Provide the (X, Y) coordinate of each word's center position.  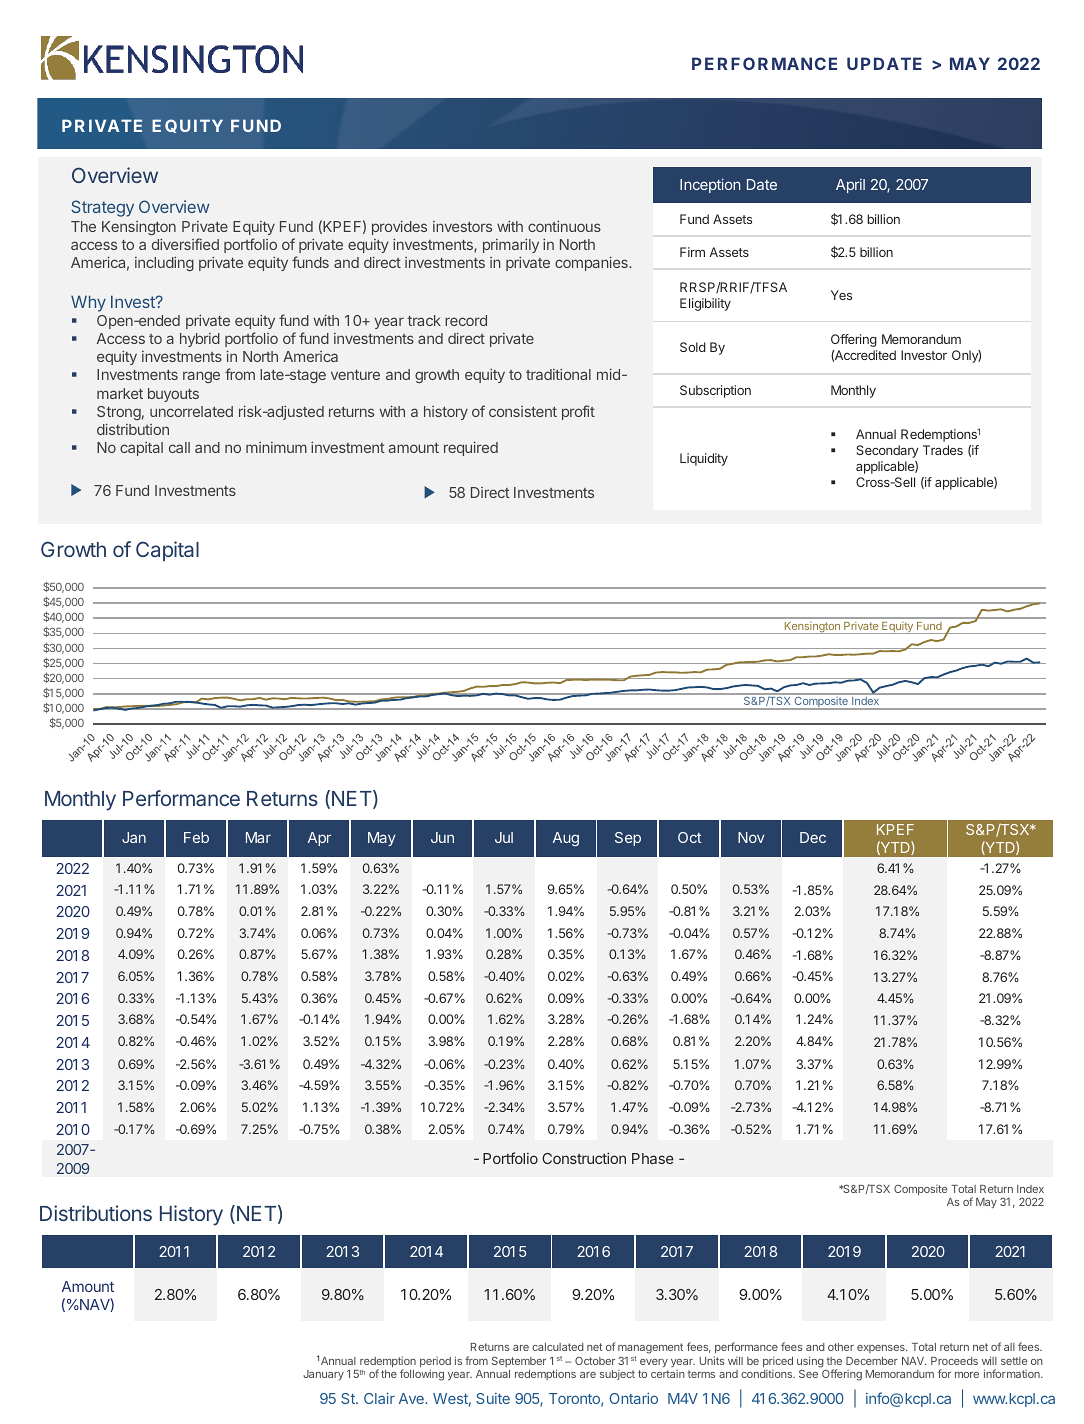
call (179, 447)
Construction (584, 1158)
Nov (751, 837)
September (519, 1361)
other (841, 1347)
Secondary (888, 451)
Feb (196, 837)
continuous (564, 226)
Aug (566, 839)
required (471, 448)
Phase (653, 1158)
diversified (185, 244)
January (323, 1375)
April (850, 186)
